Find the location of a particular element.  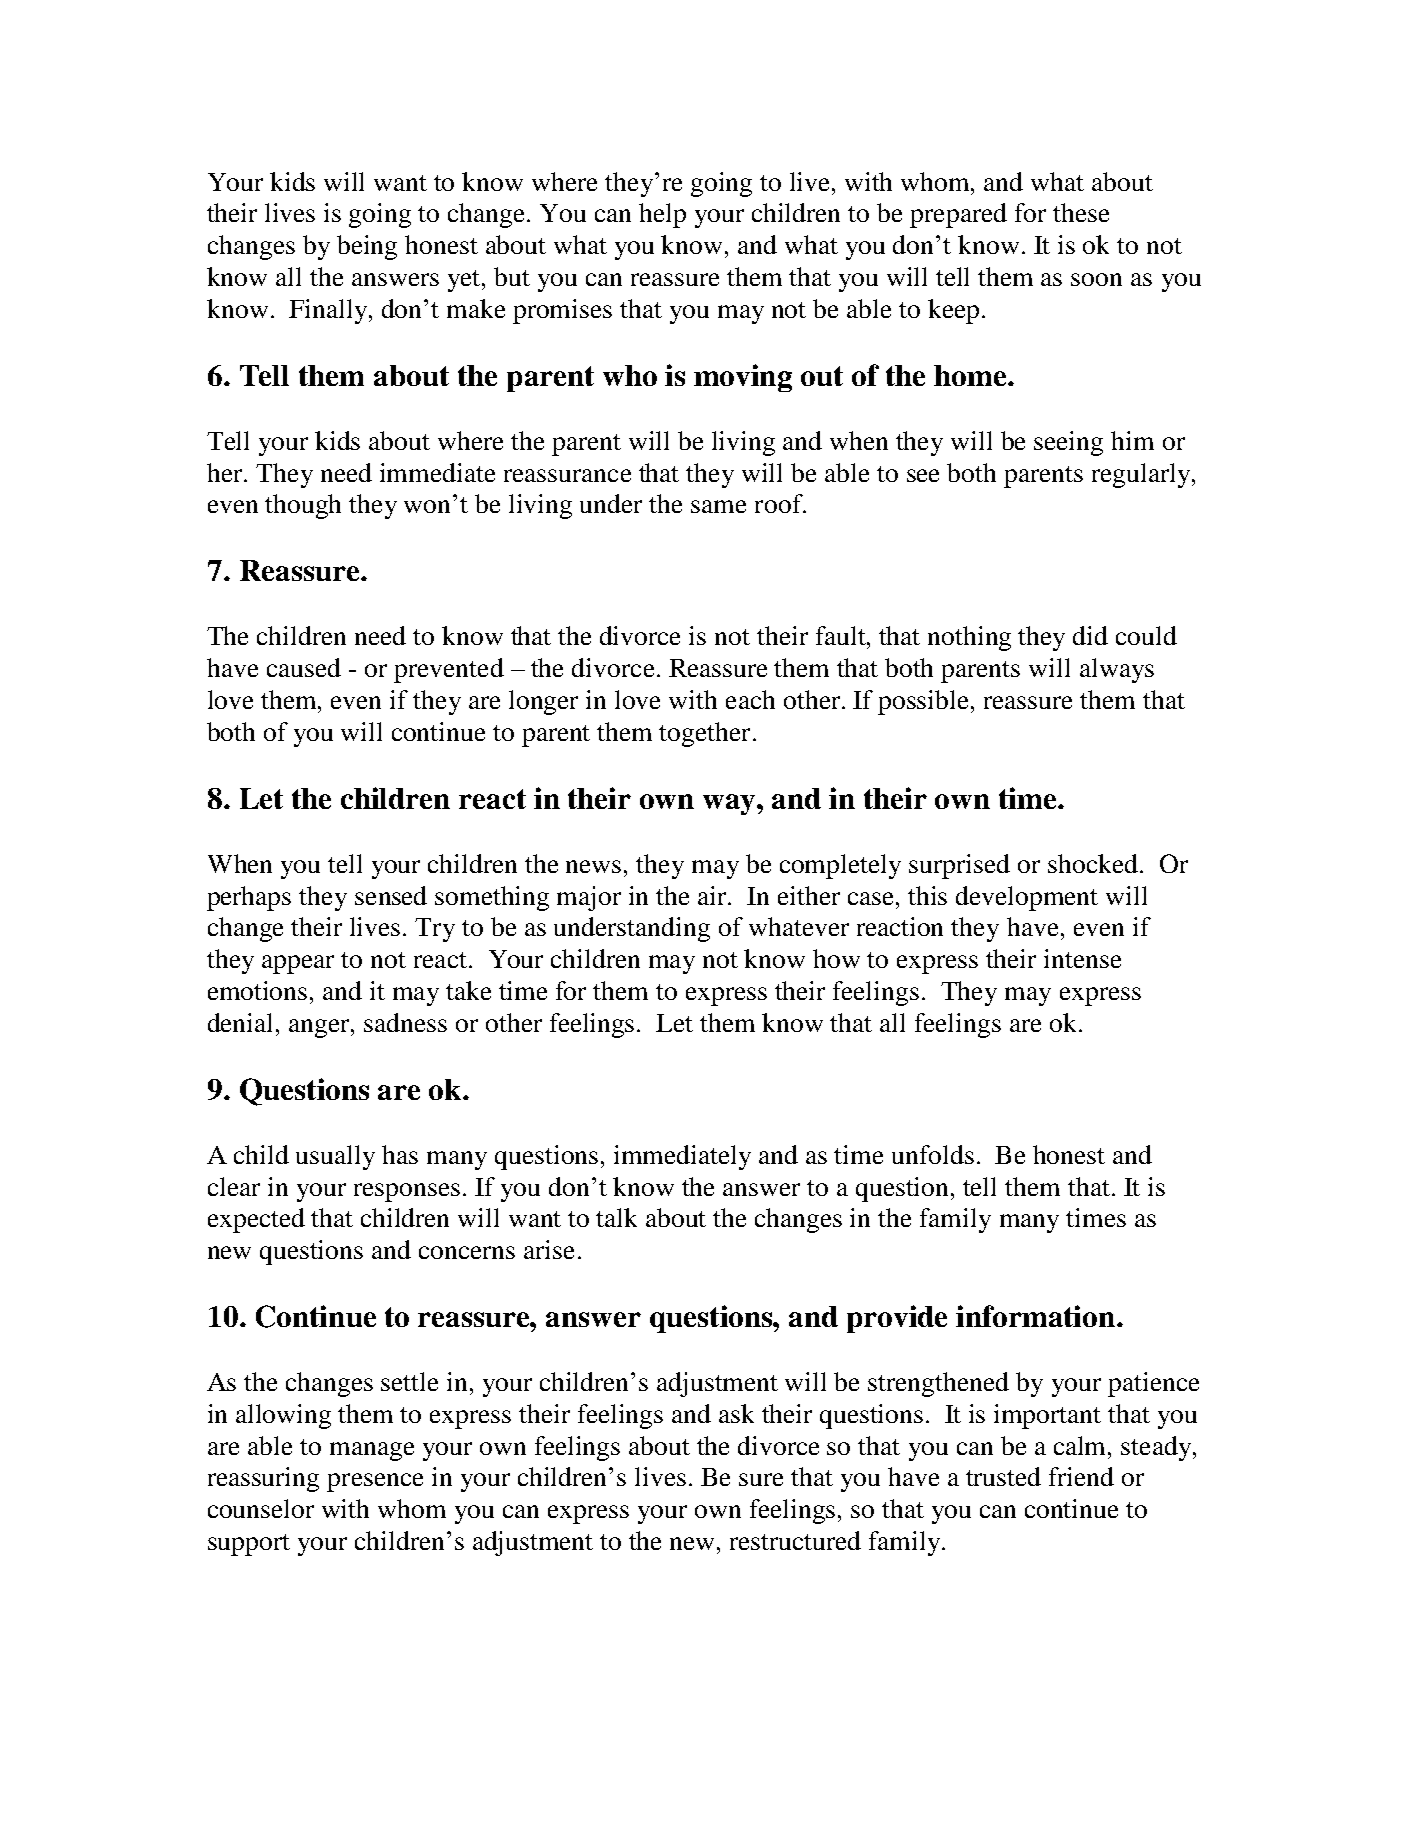

being is located at coordinates (367, 247).
